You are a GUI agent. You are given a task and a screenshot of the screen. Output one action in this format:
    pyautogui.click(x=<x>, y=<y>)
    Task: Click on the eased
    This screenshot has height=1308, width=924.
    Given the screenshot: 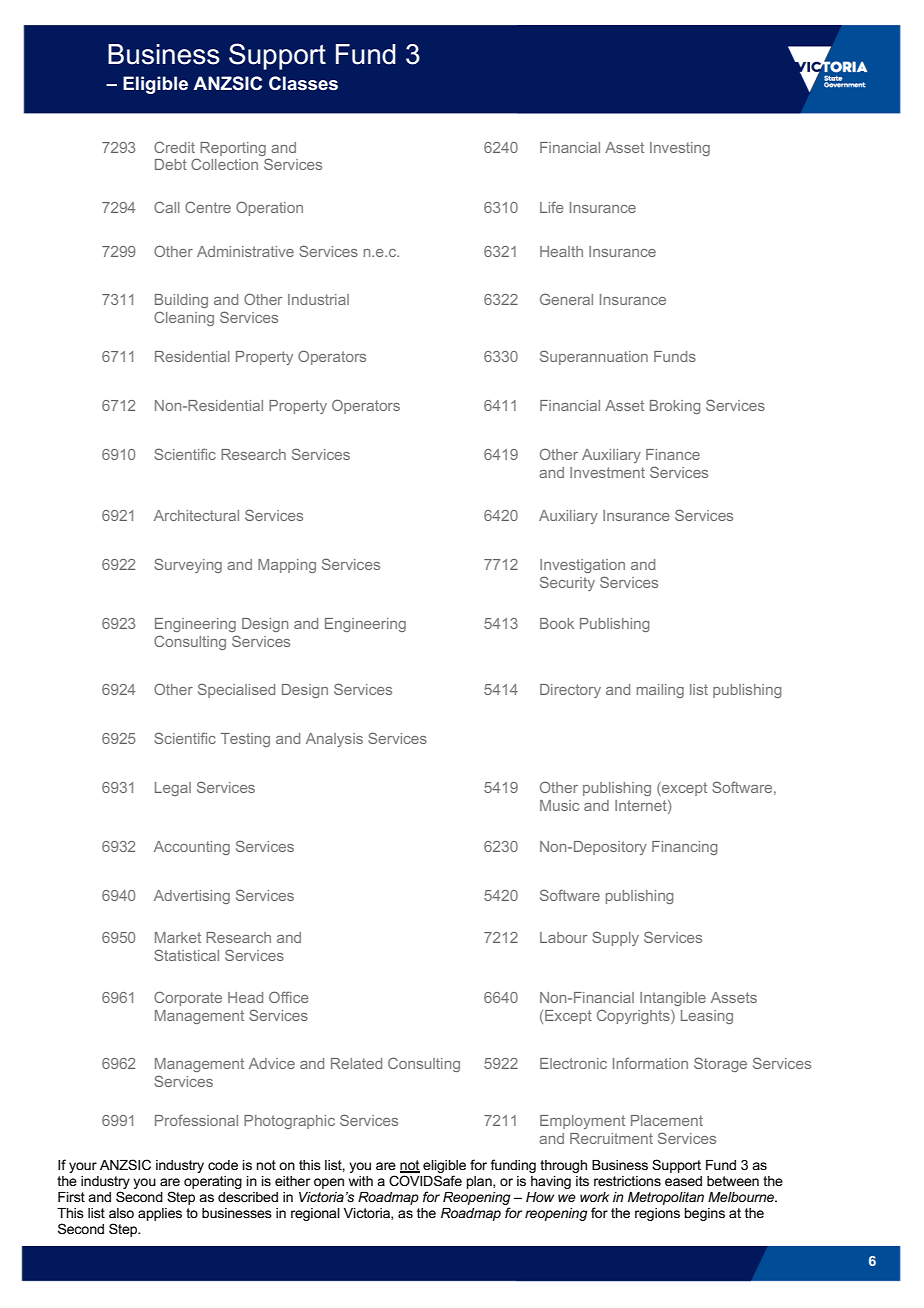 What is the action you would take?
    pyautogui.click(x=683, y=1181)
